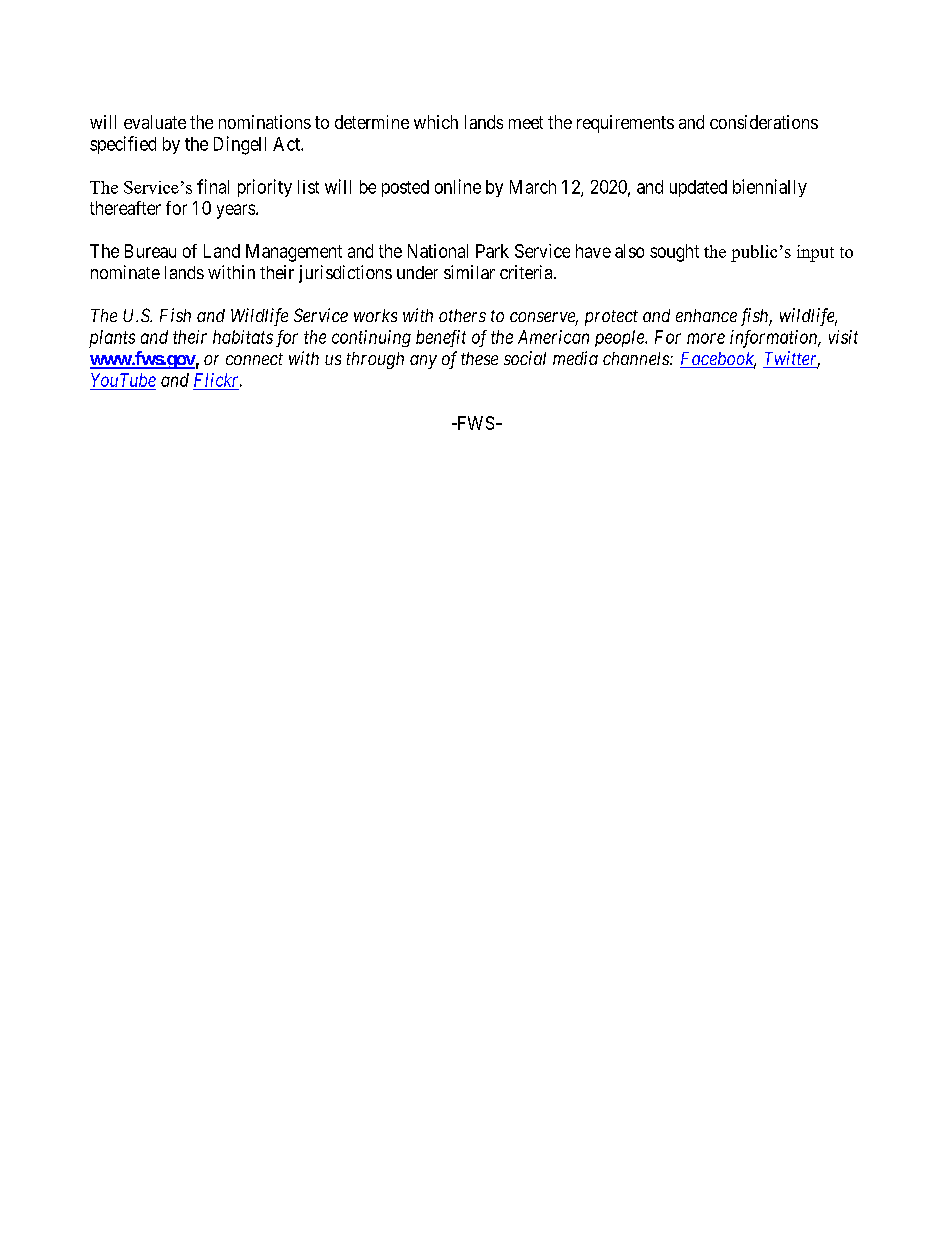 This document has height=1233, width=952. Describe the element at coordinates (469, 272) in the document. I see `similar` at that location.
